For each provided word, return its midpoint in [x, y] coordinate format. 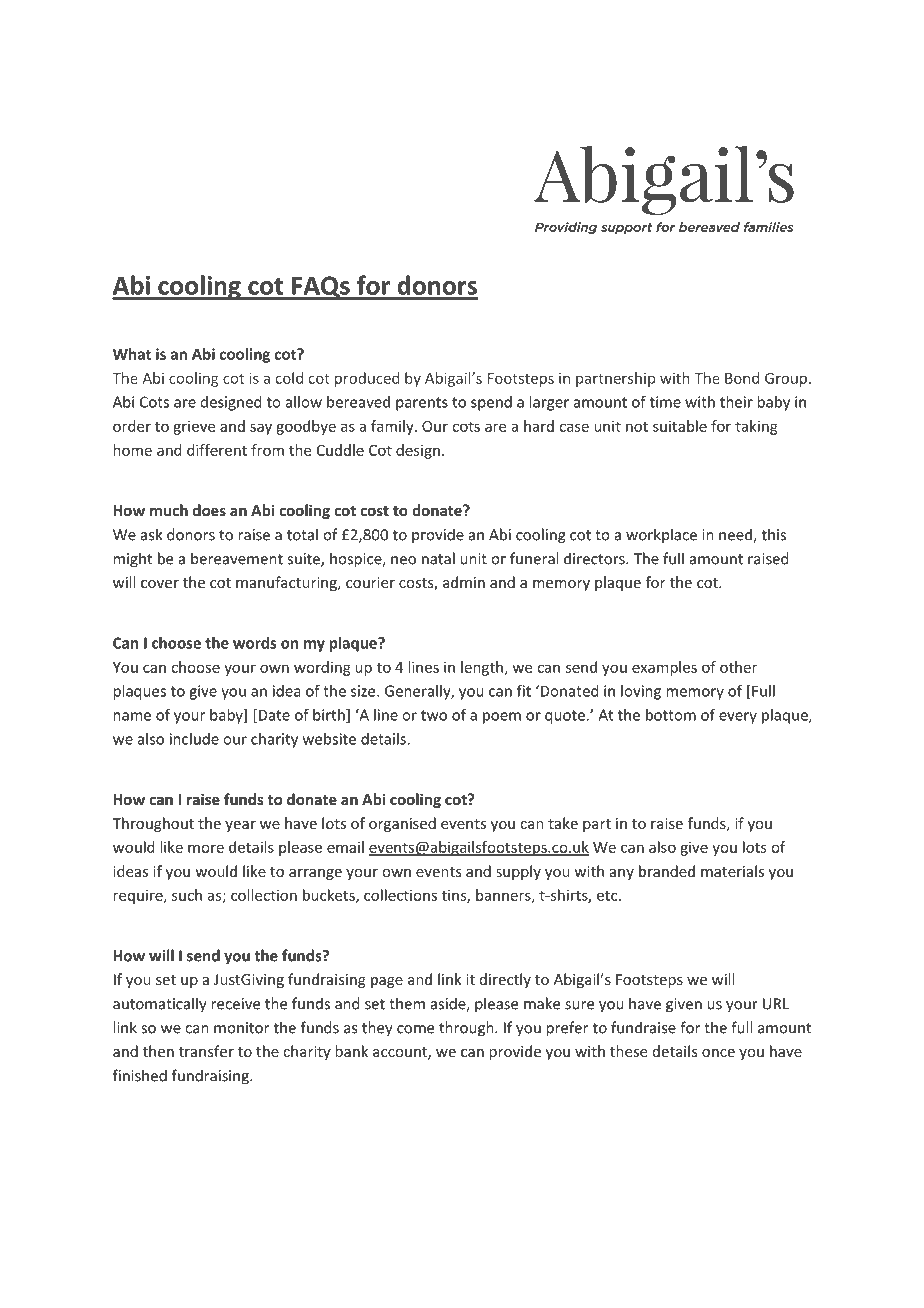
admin [464, 582]
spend [491, 403]
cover [160, 584]
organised [402, 824]
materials [732, 871]
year [240, 826]
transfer [206, 1051]
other [738, 667]
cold [289, 378]
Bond [742, 378]
